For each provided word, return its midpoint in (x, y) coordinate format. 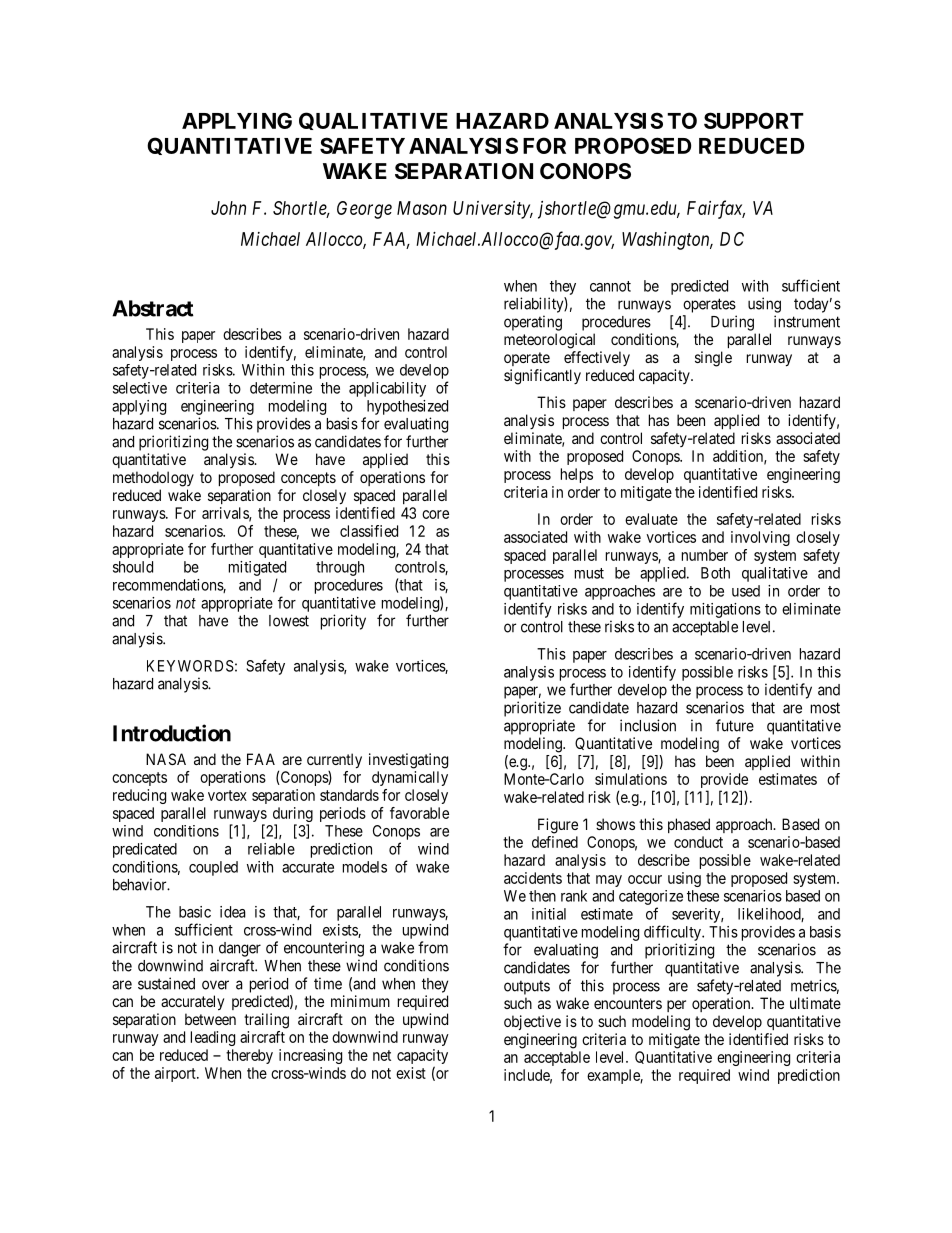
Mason (422, 208)
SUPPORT (754, 120)
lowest (289, 621)
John (228, 208)
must (589, 573)
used (746, 591)
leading (213, 1038)
